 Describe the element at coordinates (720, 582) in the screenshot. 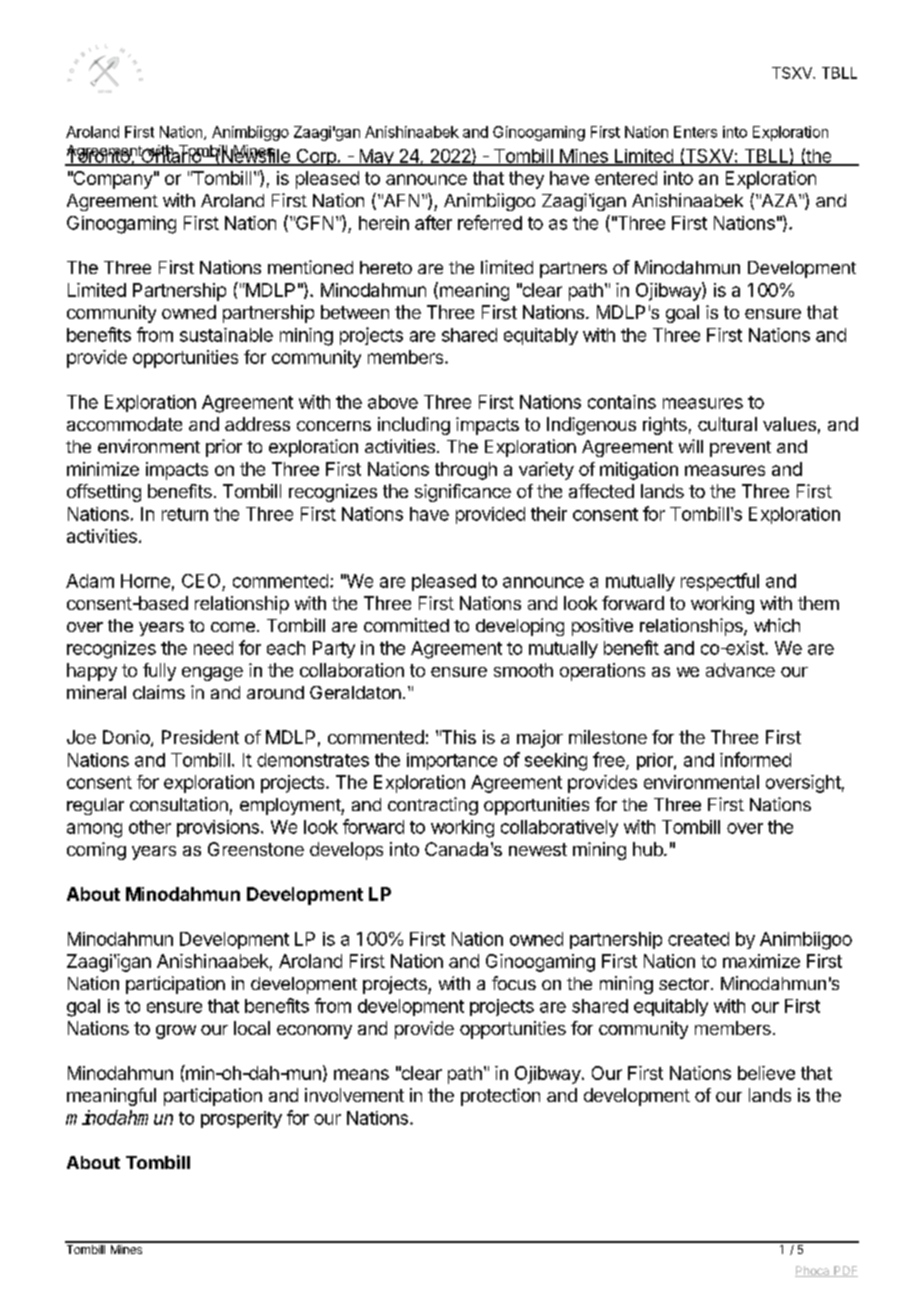

I see `respectful` at that location.
